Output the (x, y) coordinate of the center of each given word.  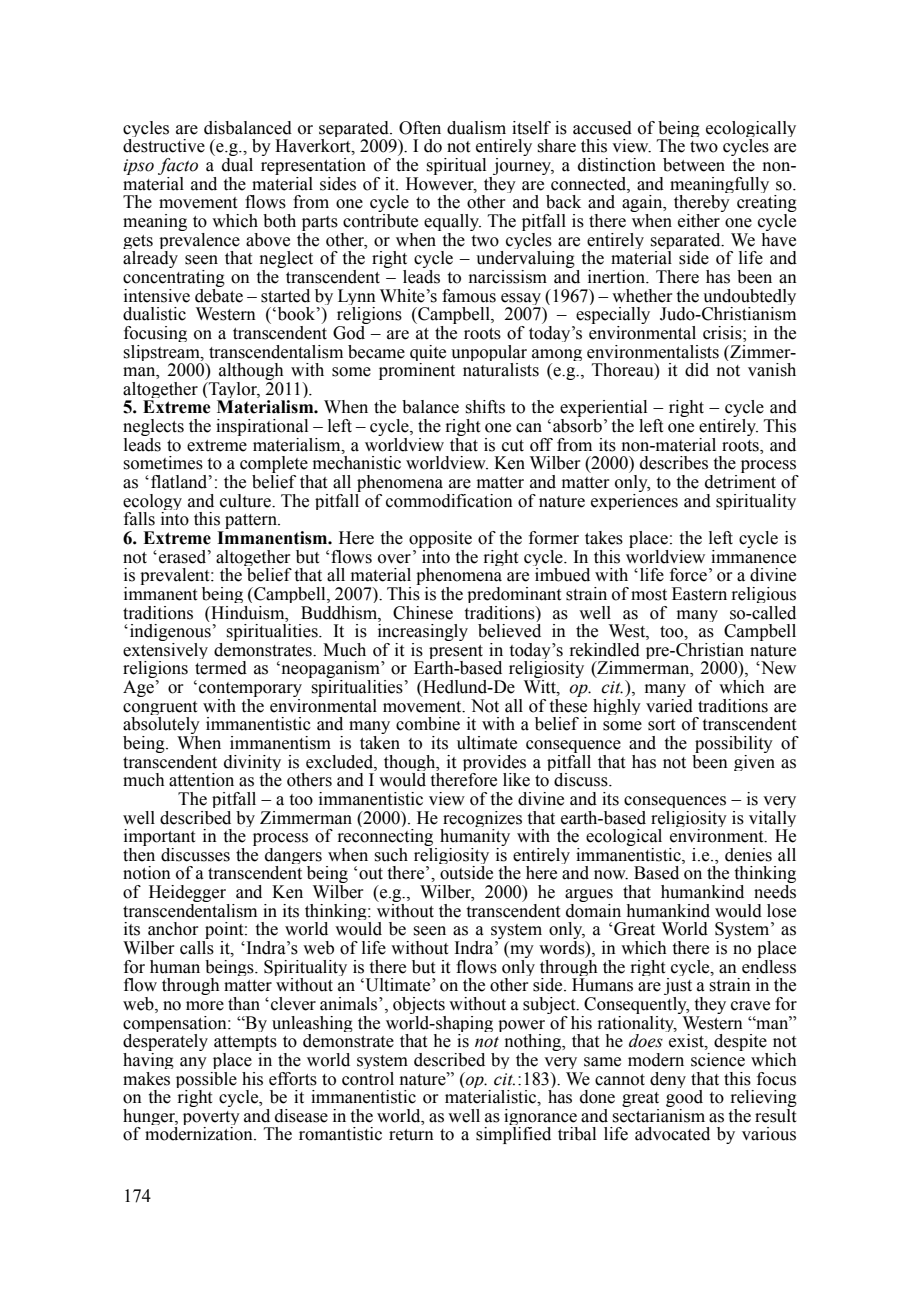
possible (206, 1081)
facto (178, 168)
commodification (449, 501)
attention (201, 780)
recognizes (481, 820)
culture (246, 501)
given (754, 761)
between (694, 165)
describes (674, 463)
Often (420, 128)
